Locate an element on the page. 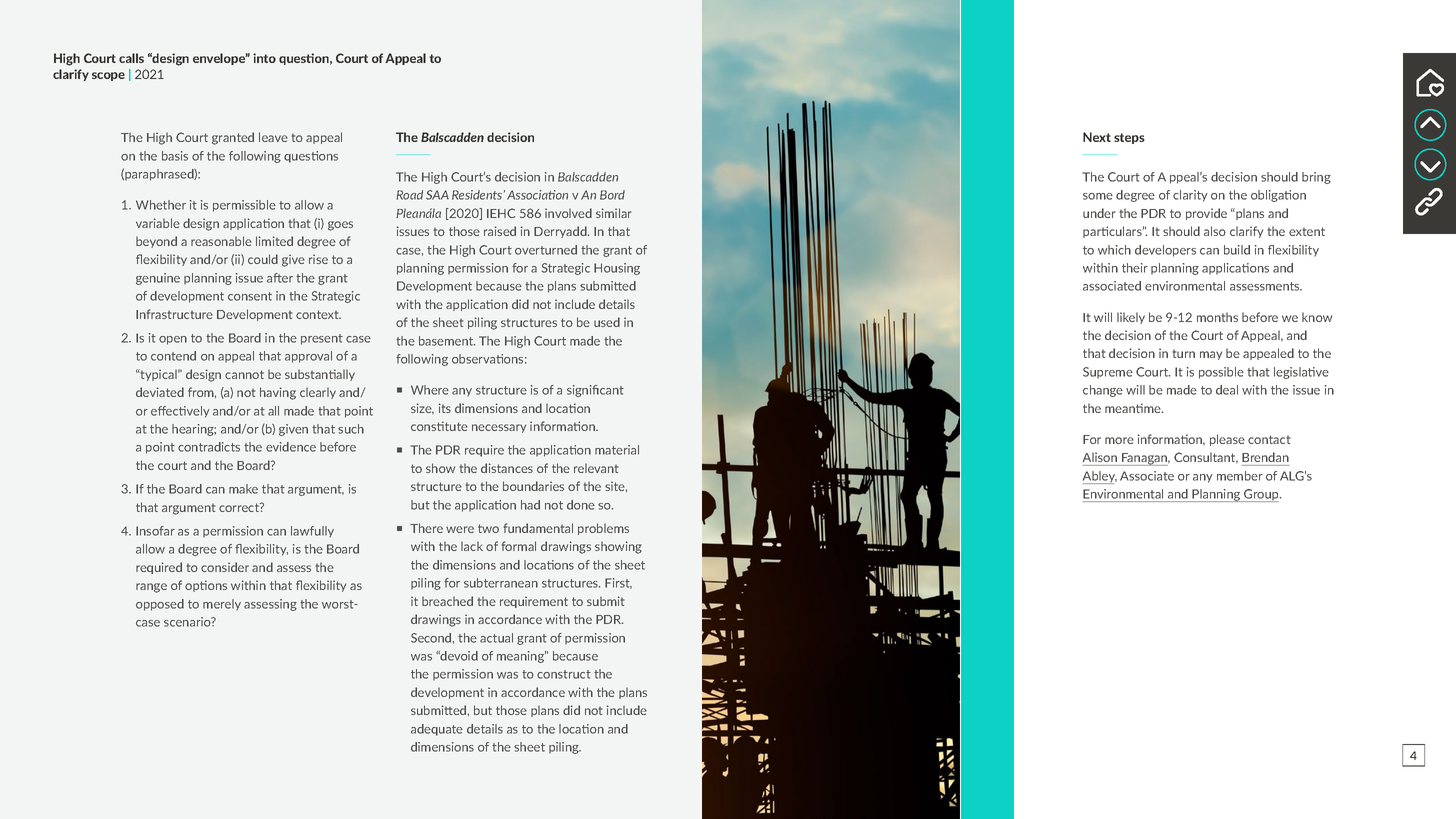 The height and width of the page is (819, 1456). adequate is located at coordinates (437, 730).
